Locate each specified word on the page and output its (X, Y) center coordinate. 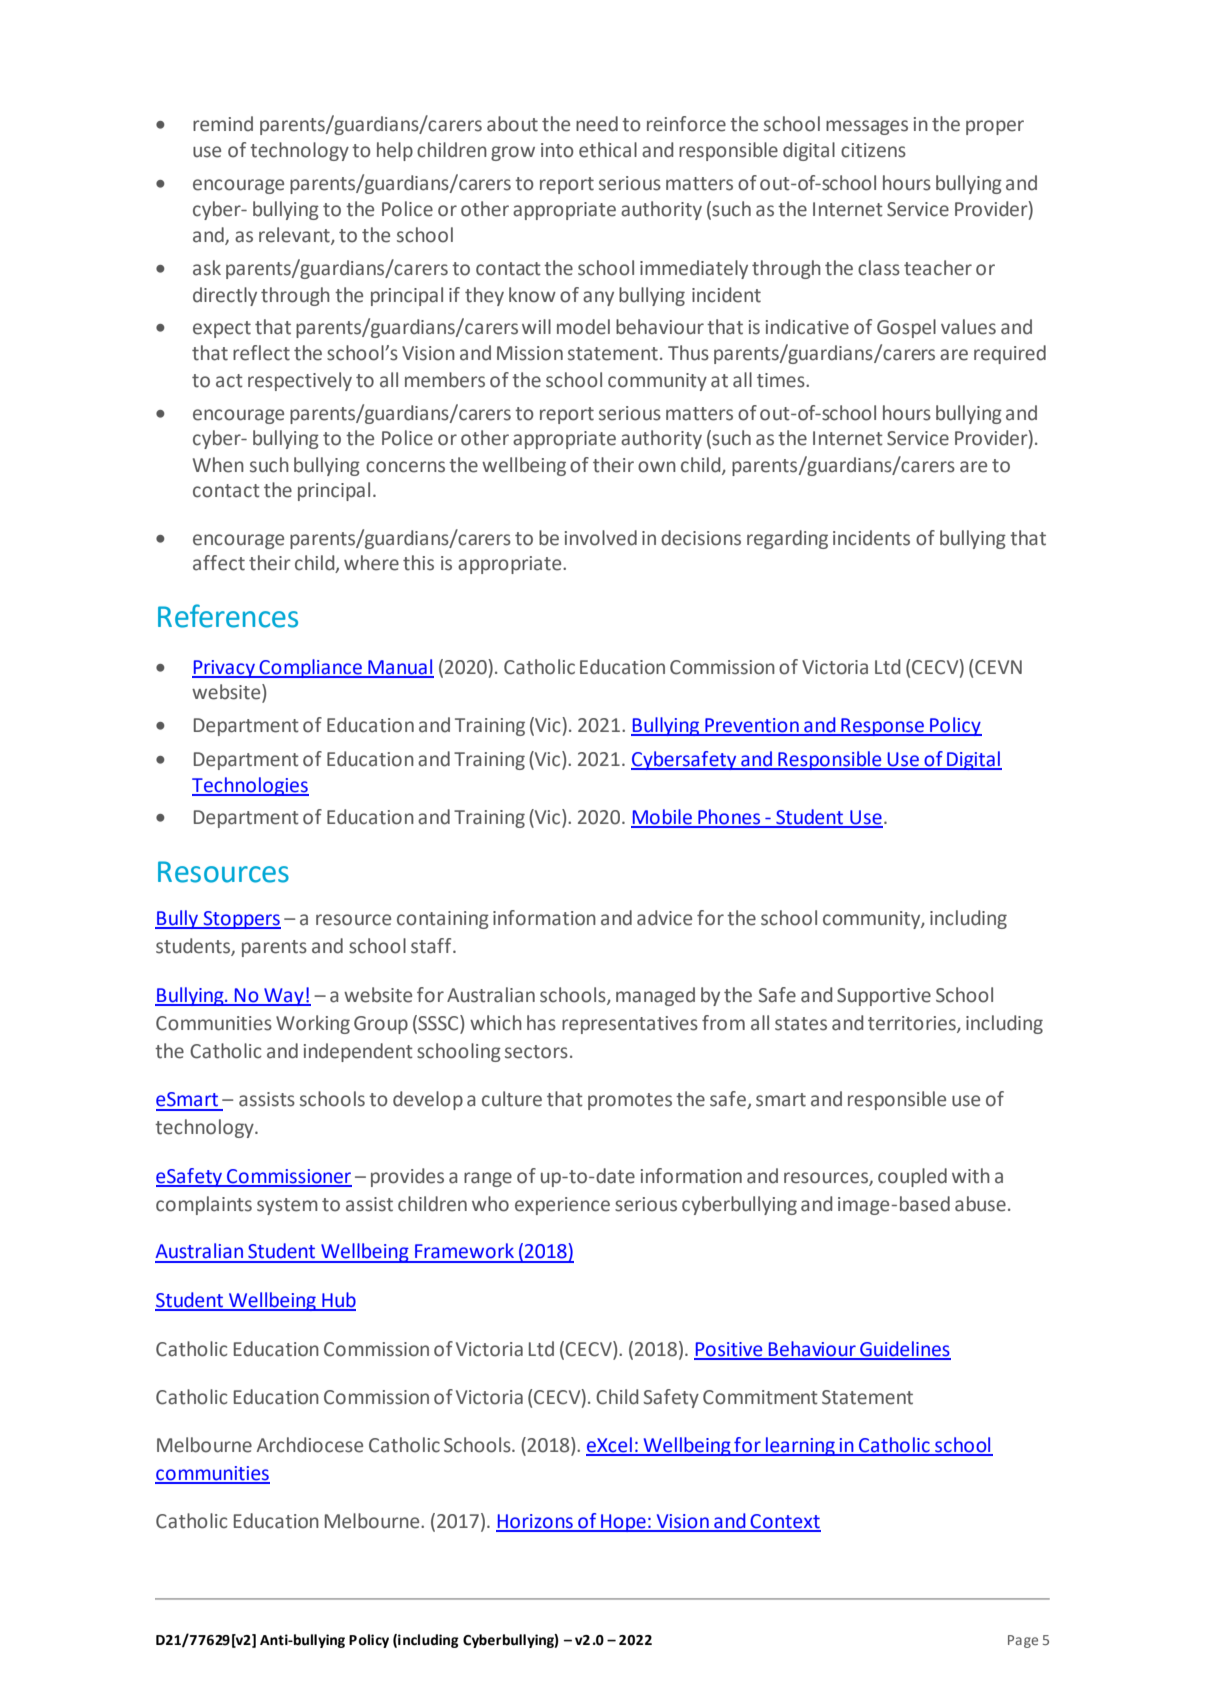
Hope (623, 1523)
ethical (608, 150)
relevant (295, 236)
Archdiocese (310, 1445)
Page (1023, 1641)
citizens (873, 150)
